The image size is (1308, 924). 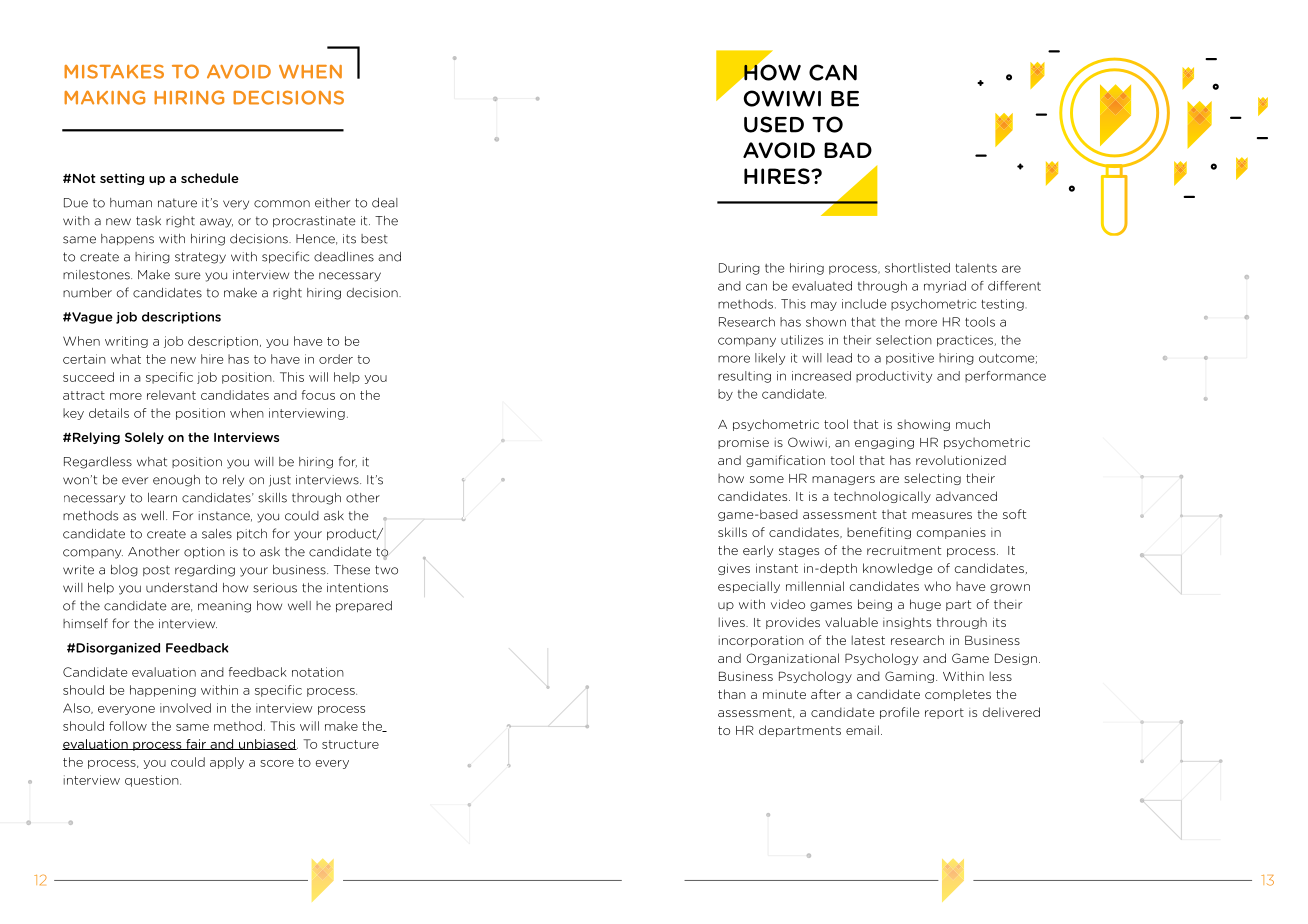 What do you see at coordinates (227, 763) in the screenshot?
I see `apply` at bounding box center [227, 763].
